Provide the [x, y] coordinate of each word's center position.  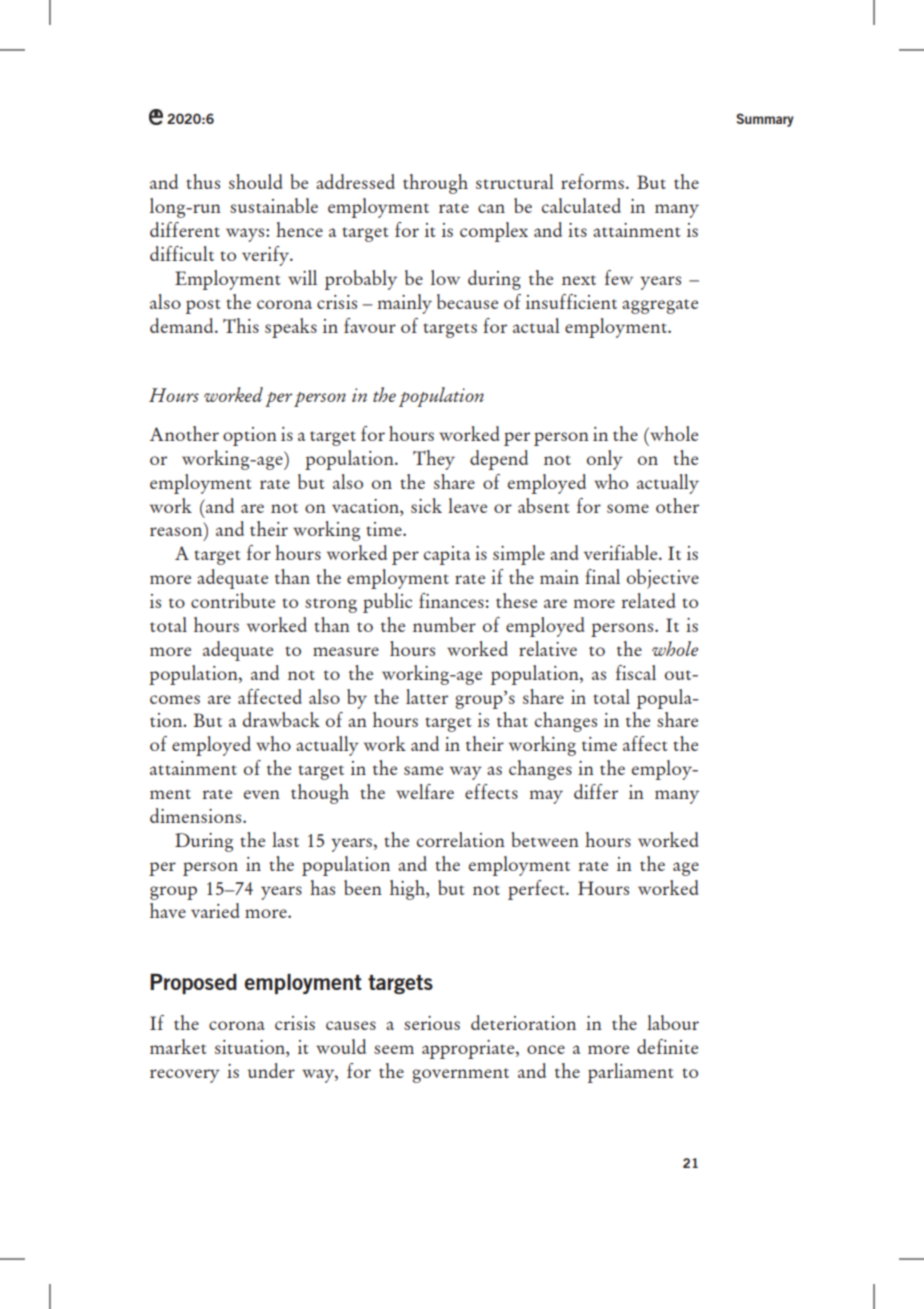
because [467, 301]
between [545, 839]
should [256, 181]
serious [432, 1023]
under [271, 1070]
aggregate [660, 306]
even [262, 794]
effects [491, 791]
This [241, 325]
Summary [765, 120]
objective [663, 579]
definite [667, 1046]
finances [451, 600]
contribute [233, 600]
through [435, 184]
